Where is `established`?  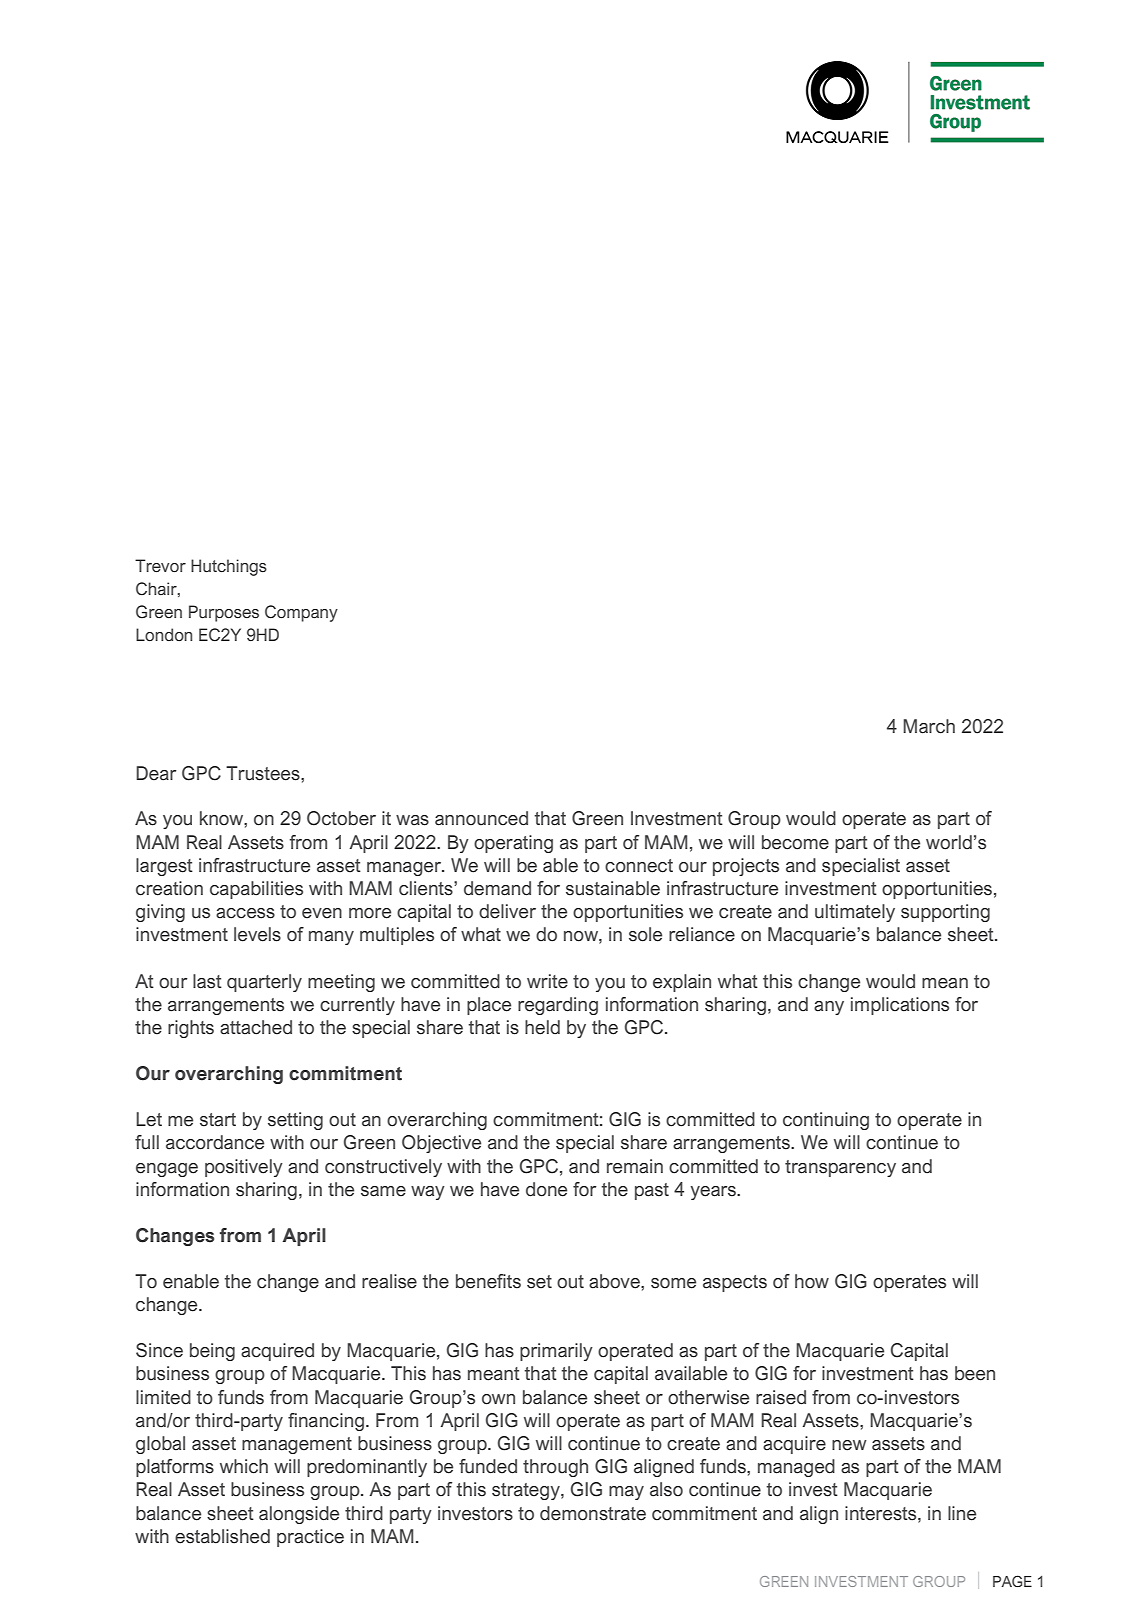 established is located at coordinates (222, 1536).
